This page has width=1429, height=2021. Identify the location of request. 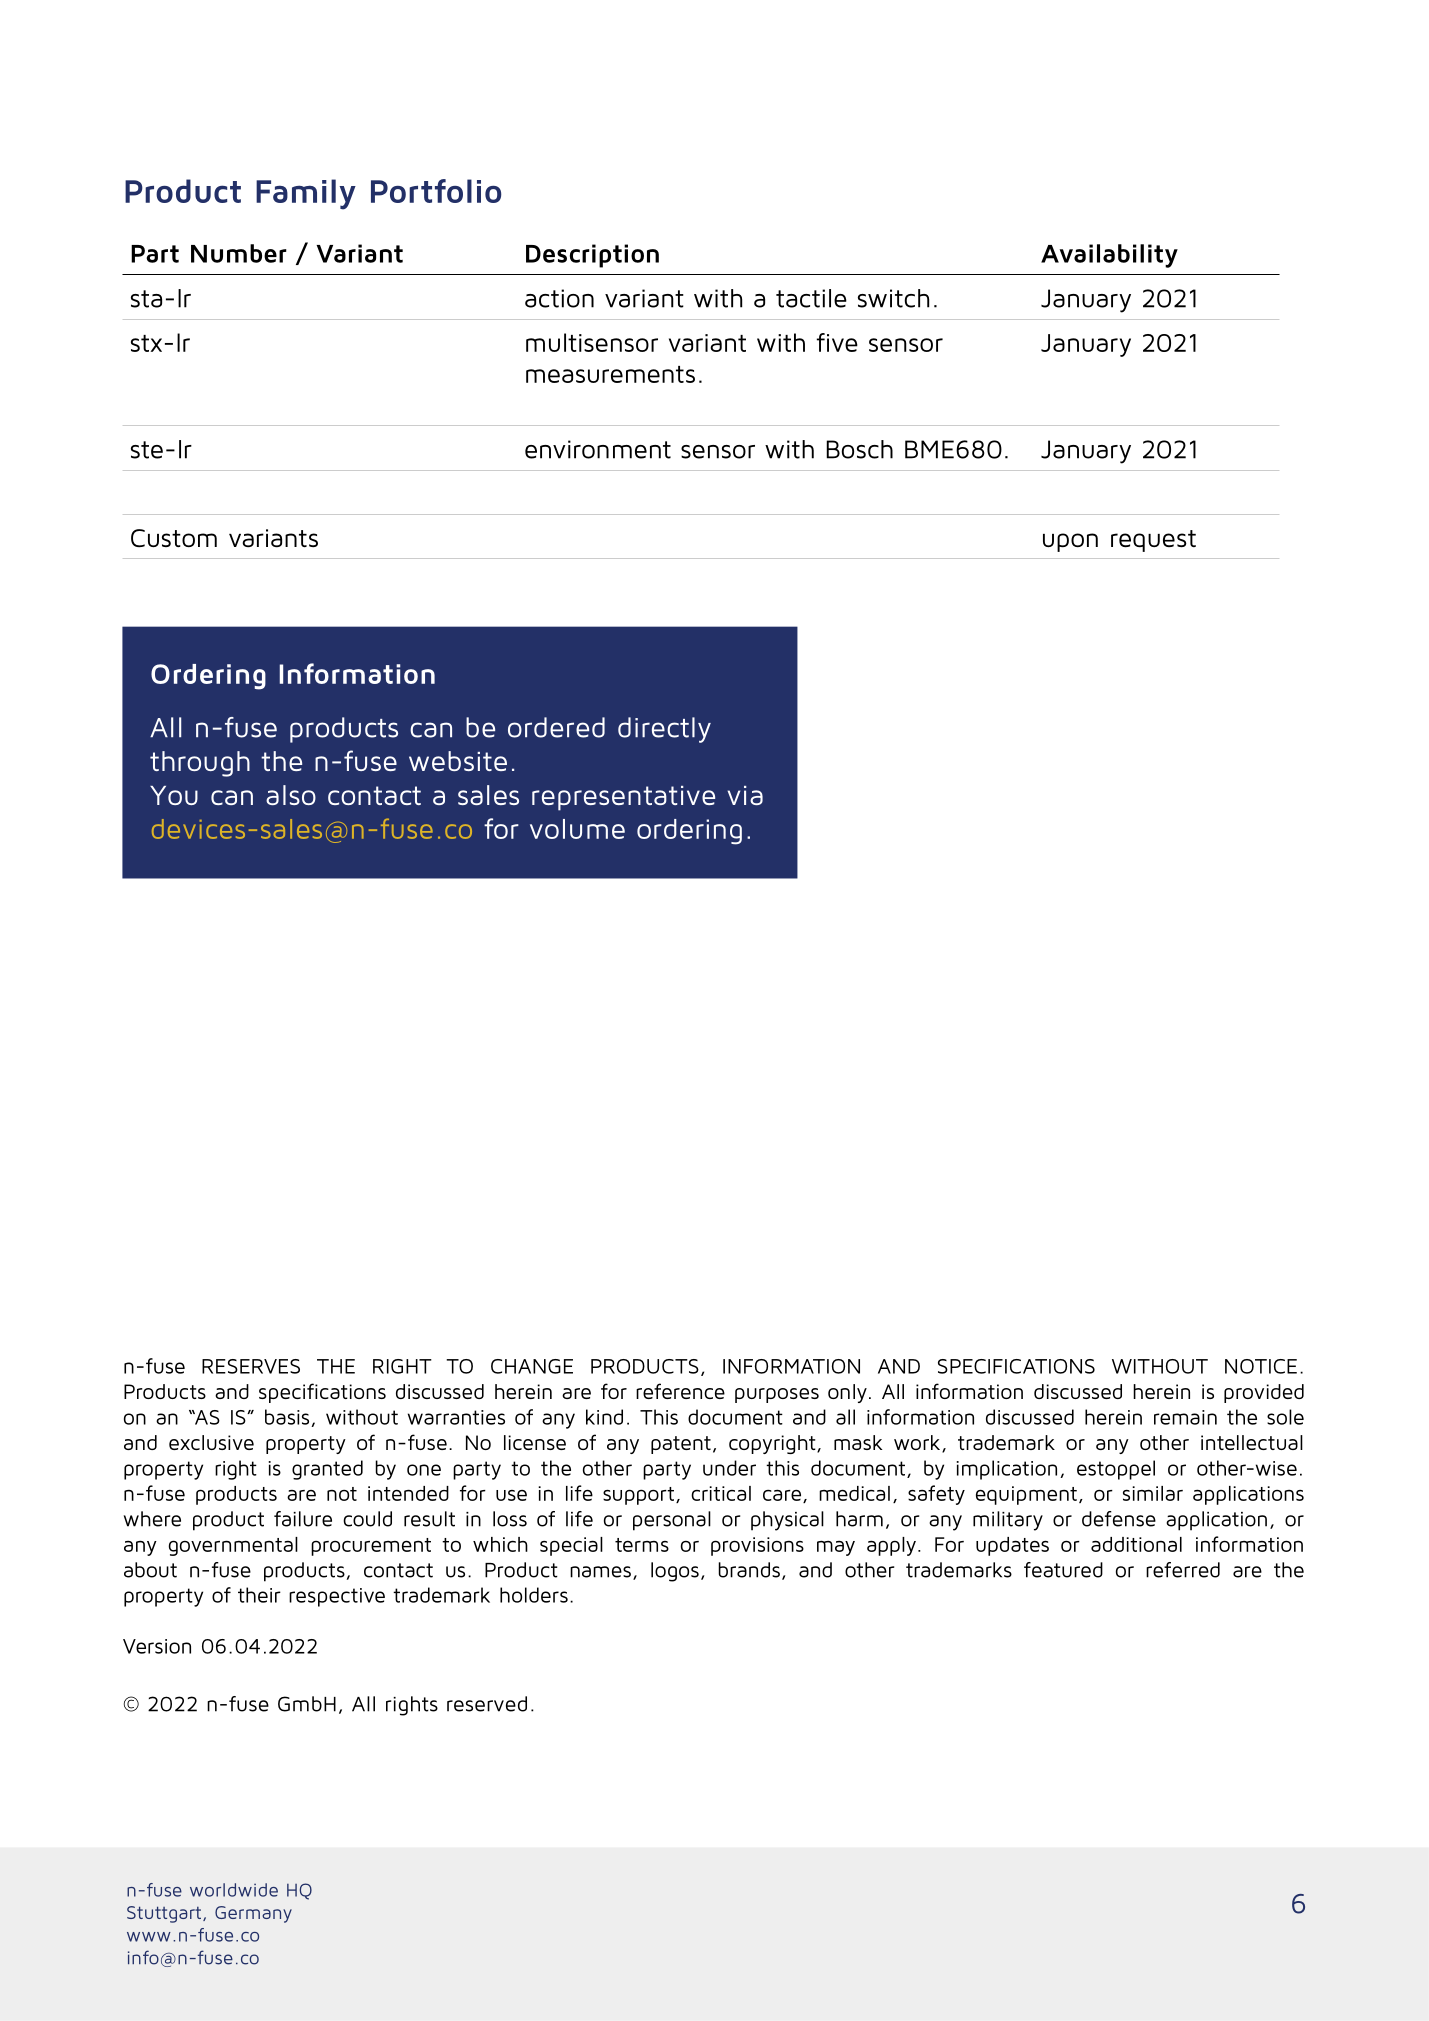
(1153, 541).
